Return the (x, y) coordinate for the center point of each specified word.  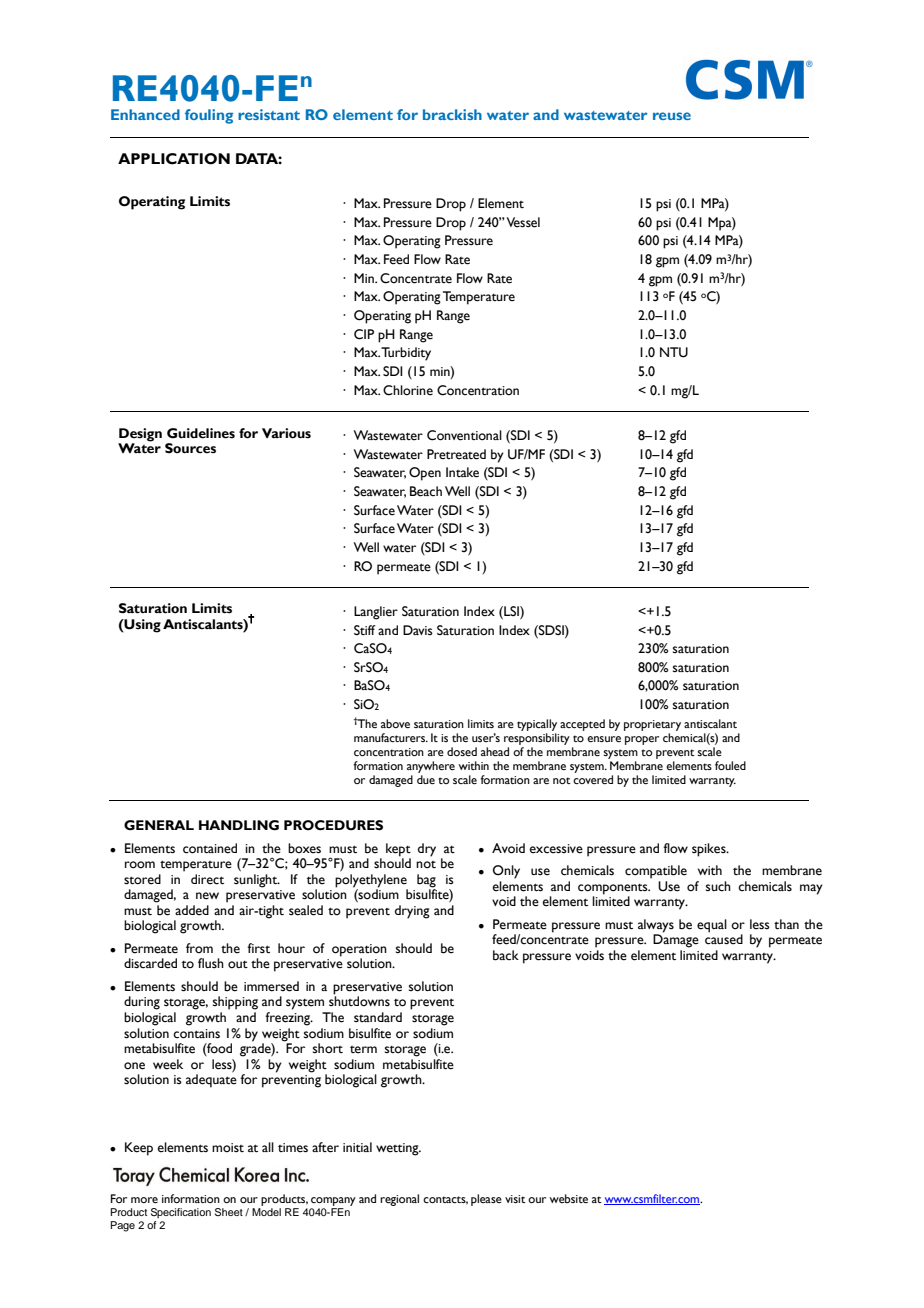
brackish (452, 114)
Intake (462, 472)
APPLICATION (174, 159)
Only (506, 872)
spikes (710, 850)
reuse (672, 116)
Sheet (229, 1212)
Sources (190, 448)
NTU (674, 352)
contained (210, 848)
